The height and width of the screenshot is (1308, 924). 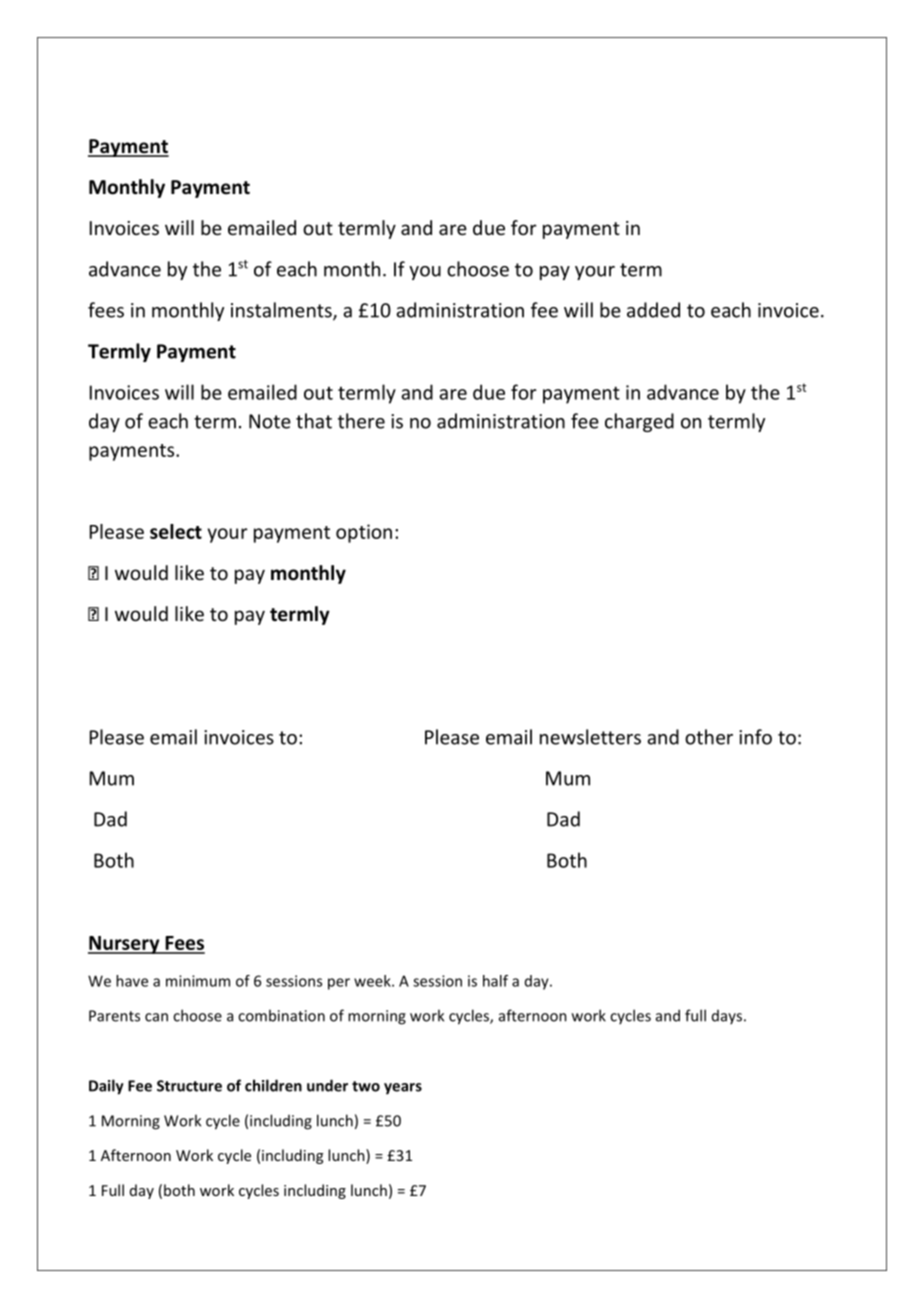 What do you see at coordinates (189, 1086) in the screenshot?
I see `Structure` at bounding box center [189, 1086].
